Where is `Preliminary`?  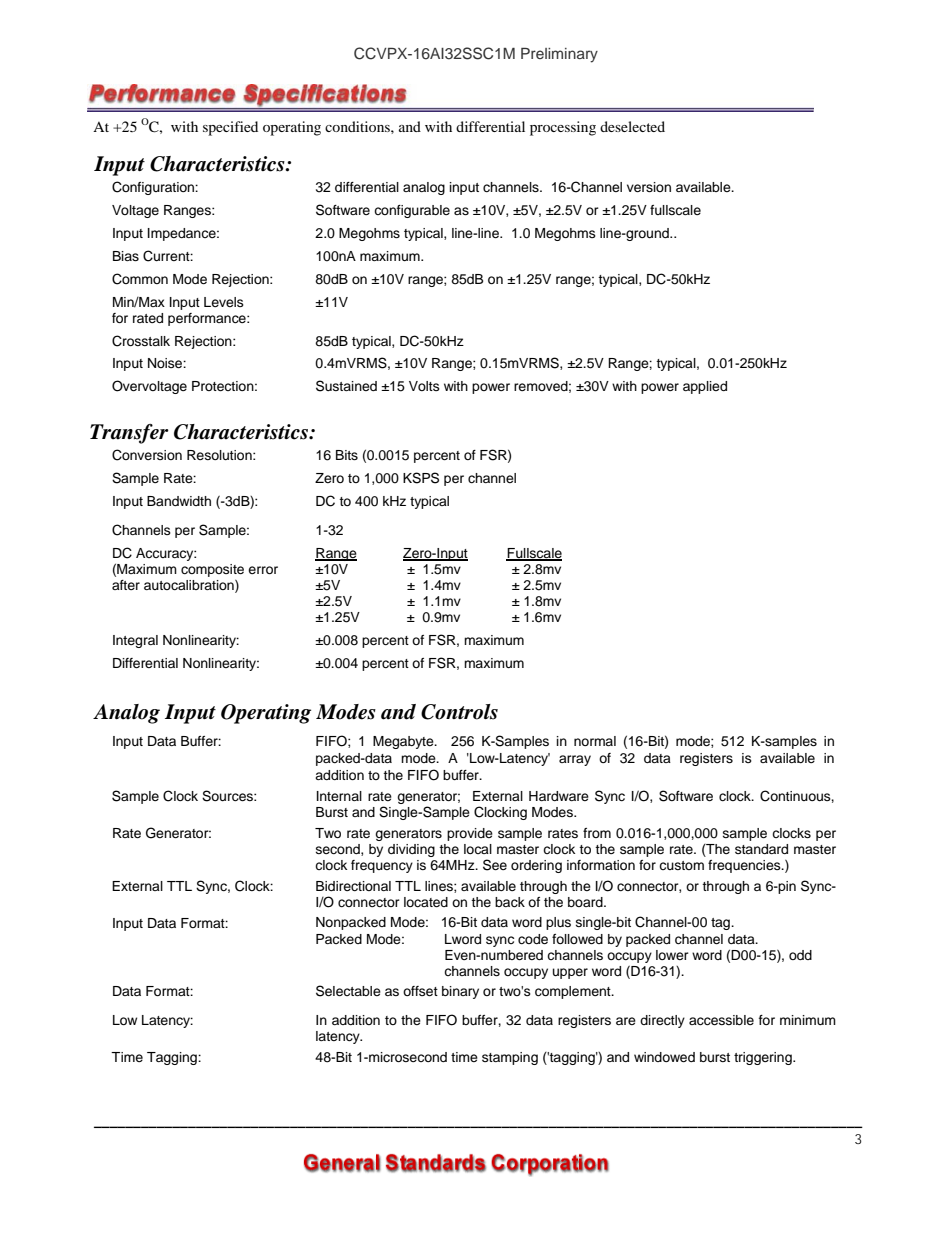
Preliminary is located at coordinates (559, 55).
